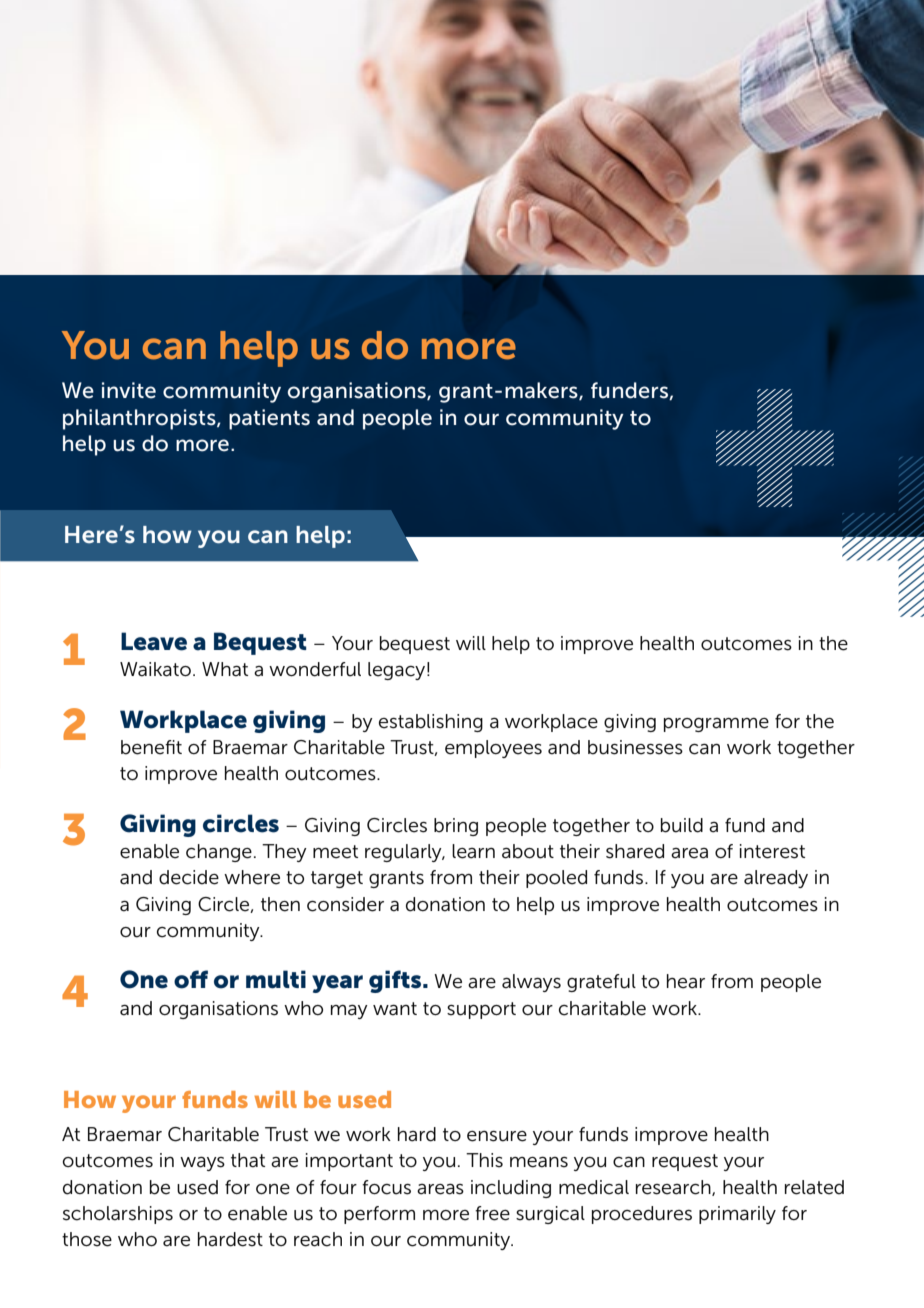 The image size is (924, 1308). Describe the element at coordinates (140, 419) in the document. I see `philanthropists` at that location.
